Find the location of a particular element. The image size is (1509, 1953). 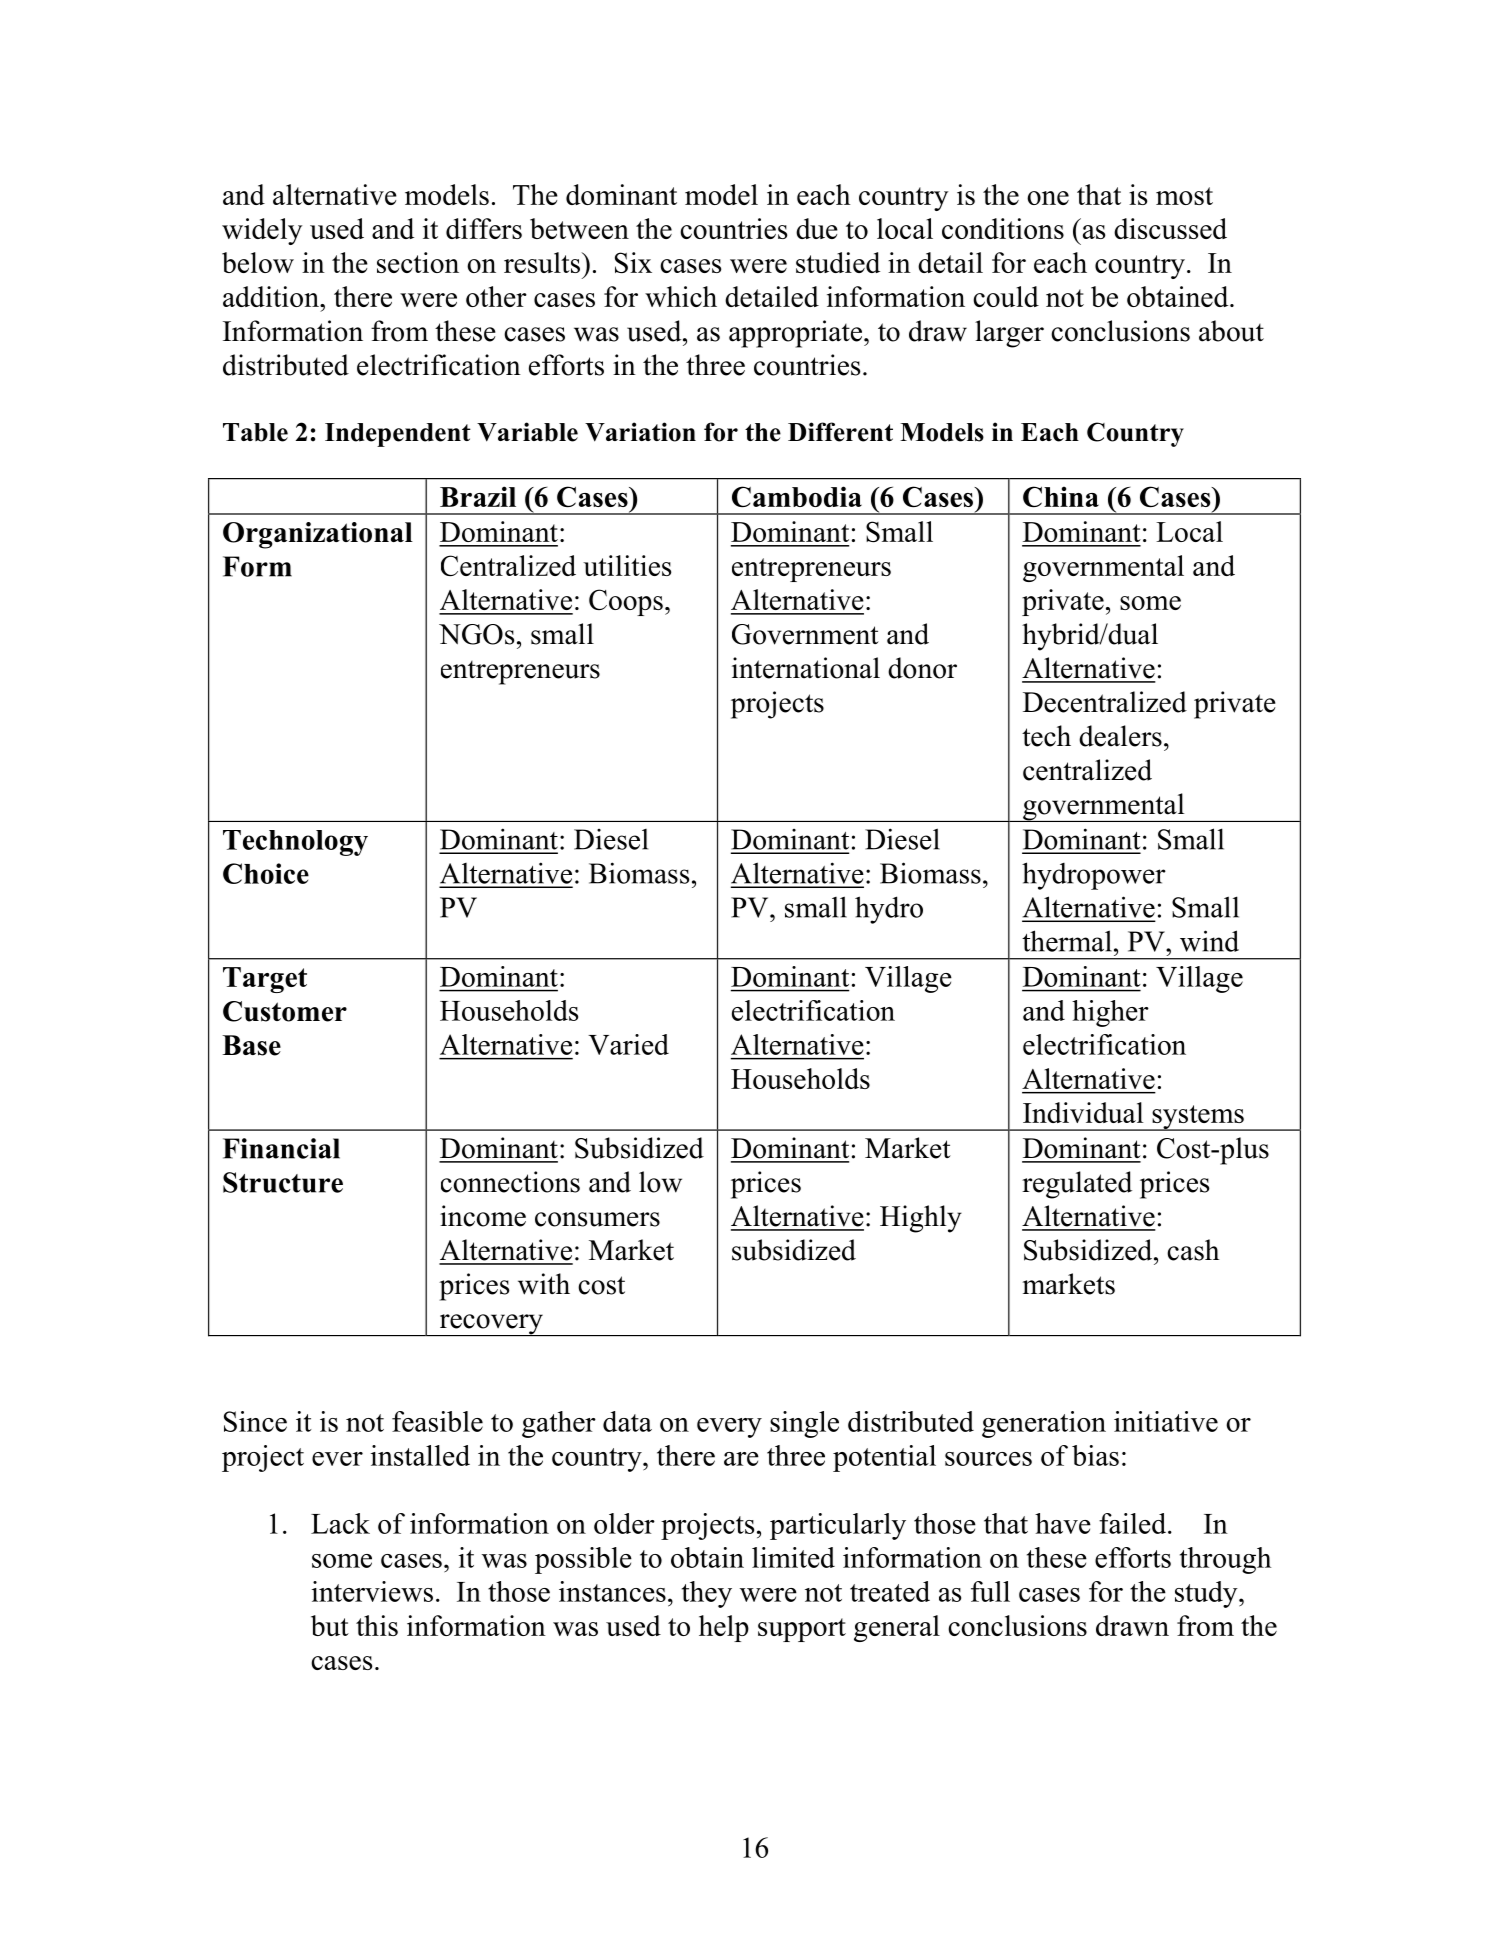

Varied is located at coordinates (628, 1044).
